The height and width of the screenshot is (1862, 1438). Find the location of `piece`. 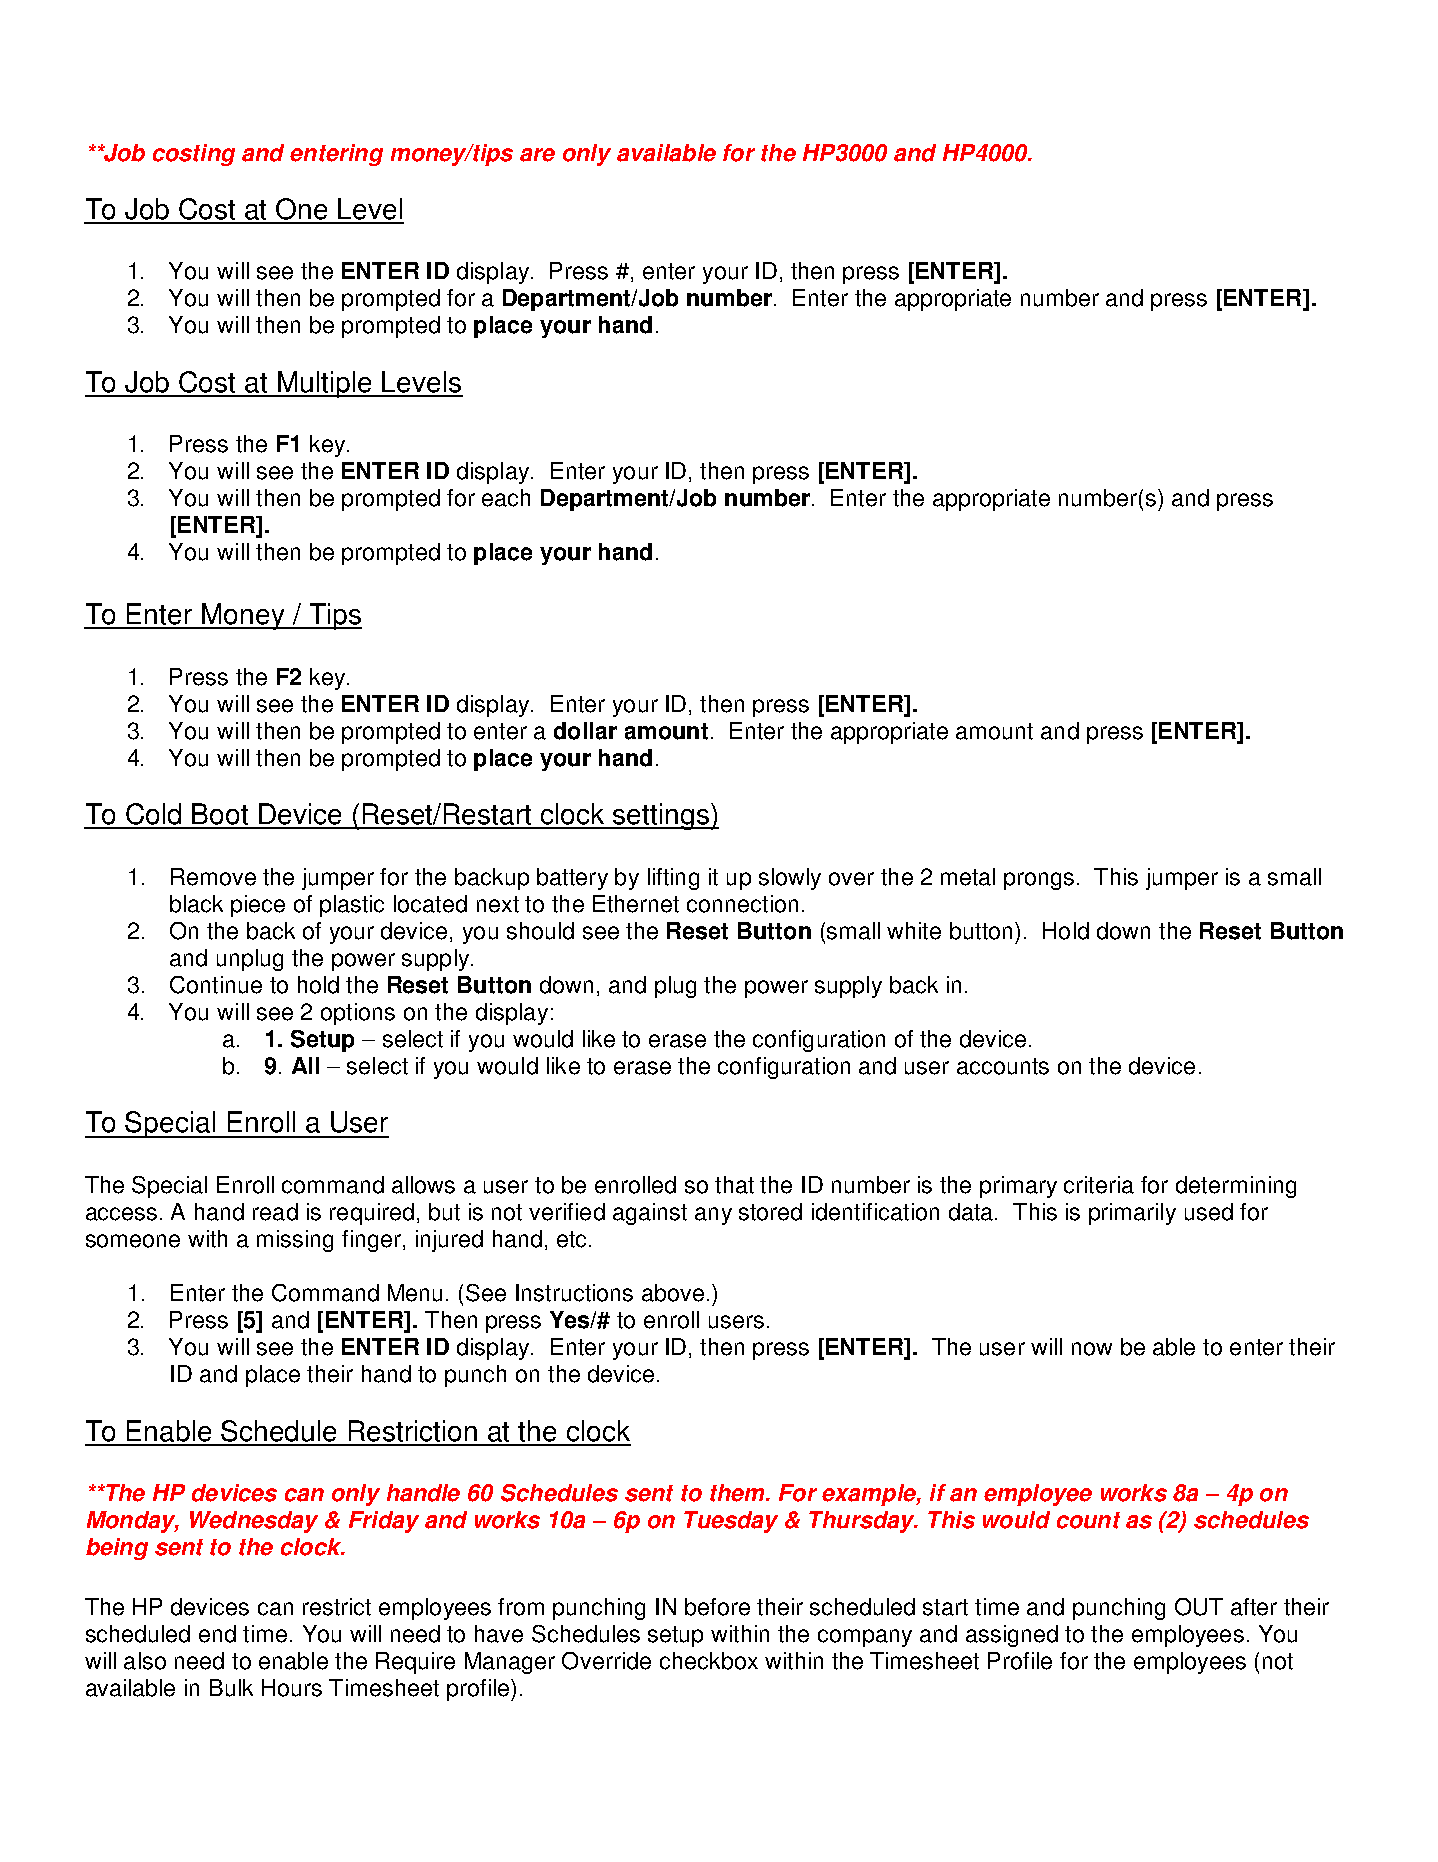

piece is located at coordinates (258, 906).
